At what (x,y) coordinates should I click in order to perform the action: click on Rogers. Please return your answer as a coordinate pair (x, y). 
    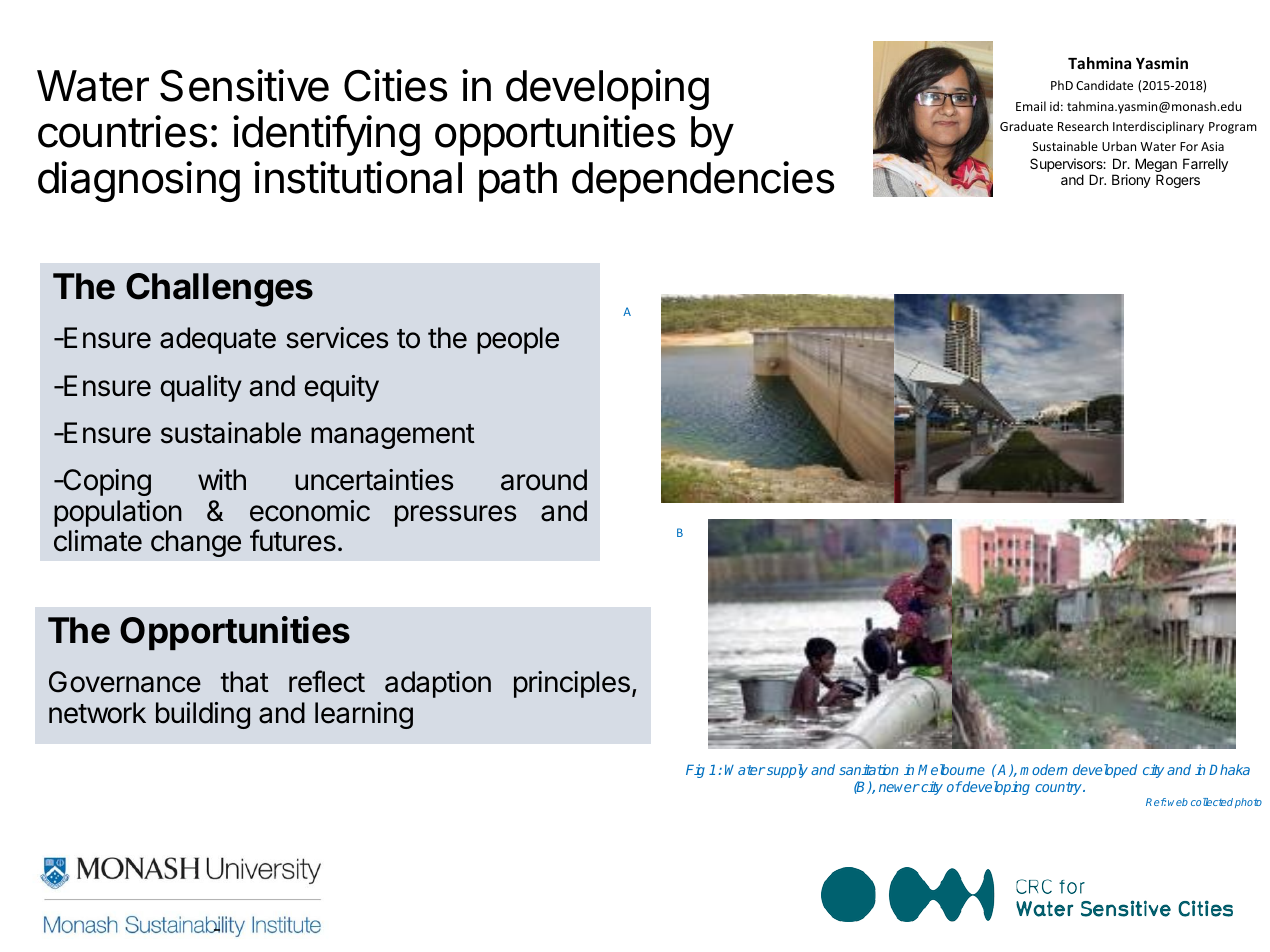
    Looking at the image, I should click on (1178, 181).
